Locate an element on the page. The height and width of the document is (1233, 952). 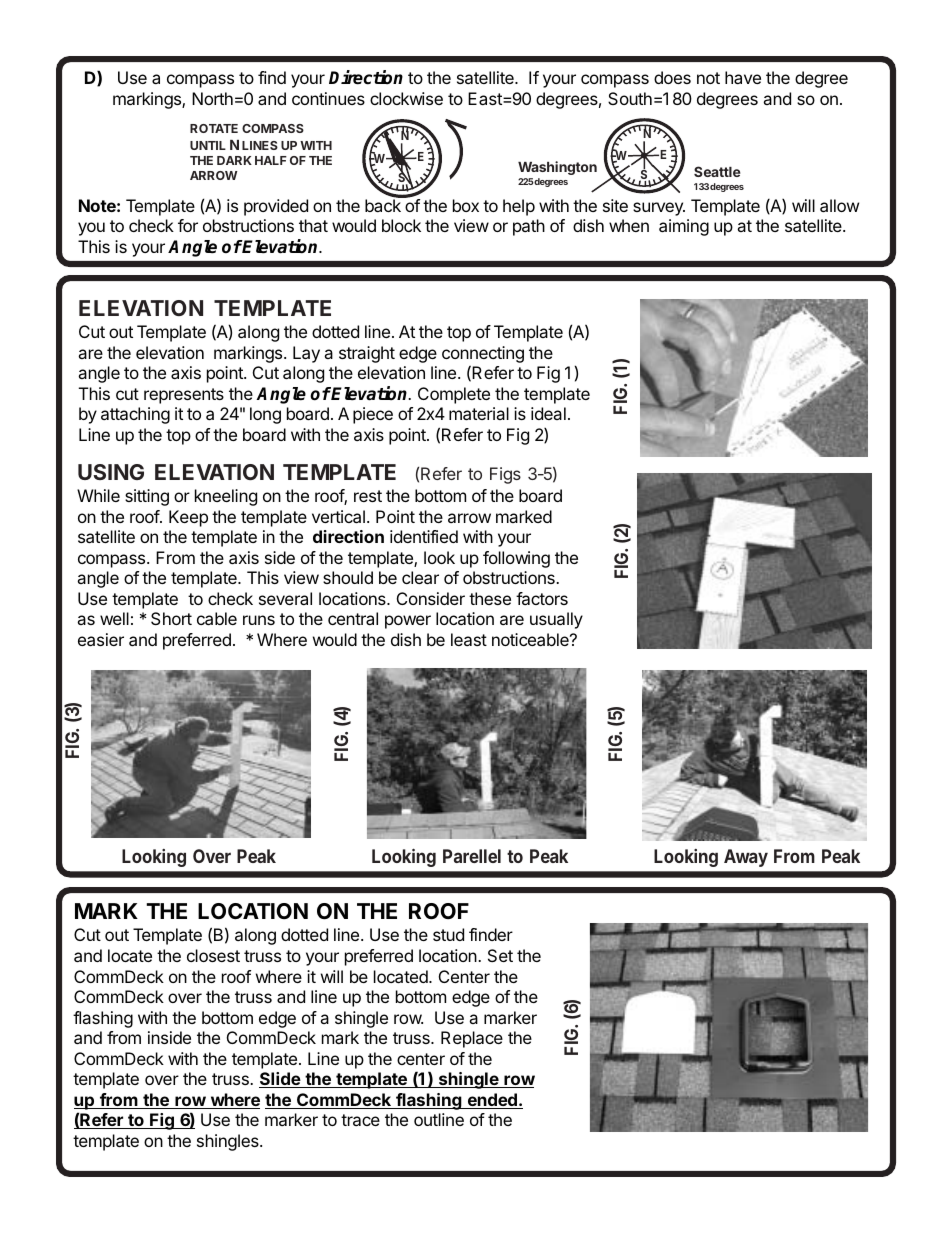
have is located at coordinates (743, 77).
